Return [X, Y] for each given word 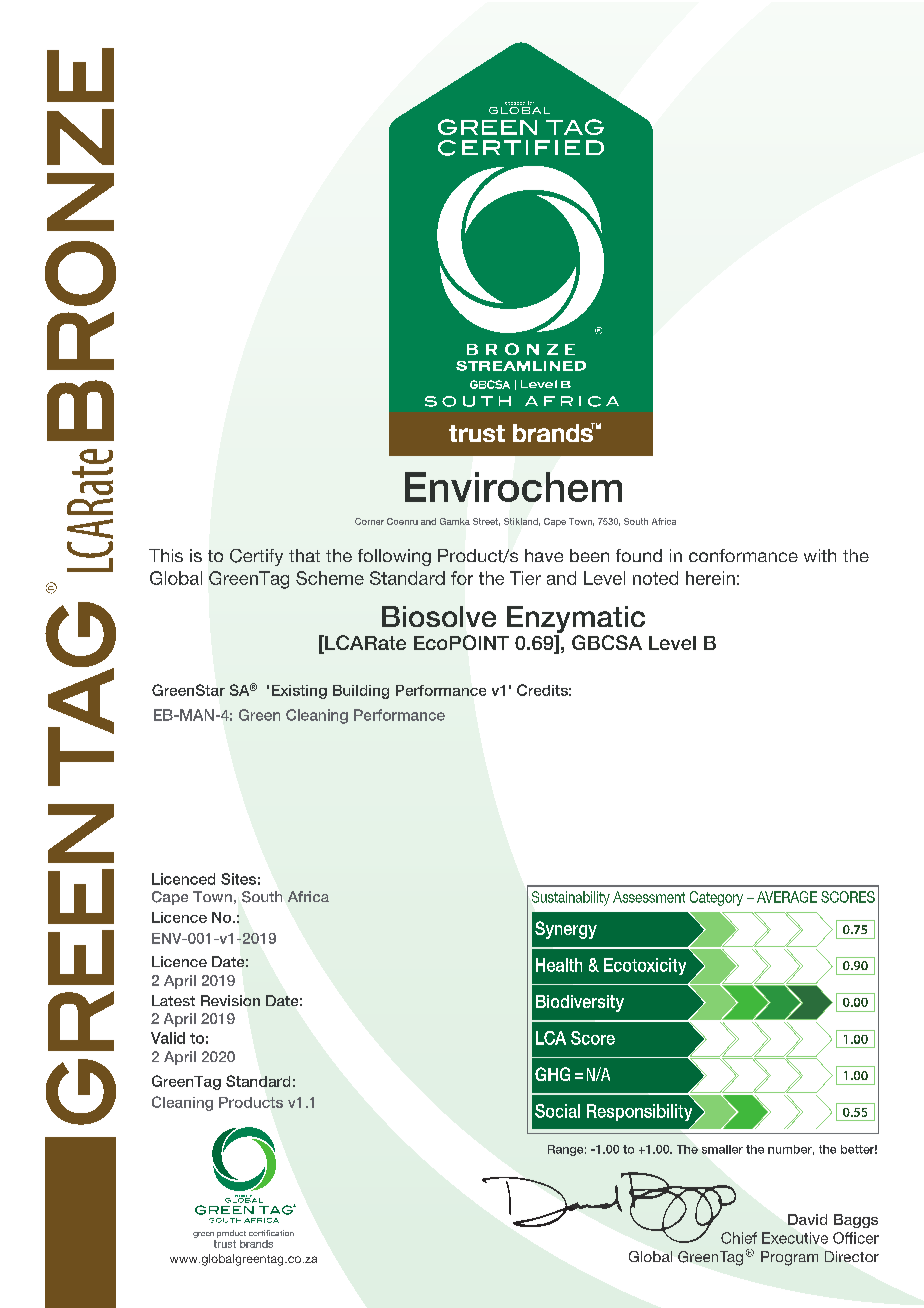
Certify [256, 557]
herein [710, 578]
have [544, 555]
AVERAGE [787, 897]
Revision [230, 1000]
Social [557, 1111]
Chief [739, 1238]
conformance [743, 555]
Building [361, 692]
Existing [299, 692]
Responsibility [641, 1114]
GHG [552, 1074]
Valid [168, 1038]
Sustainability [571, 898]
